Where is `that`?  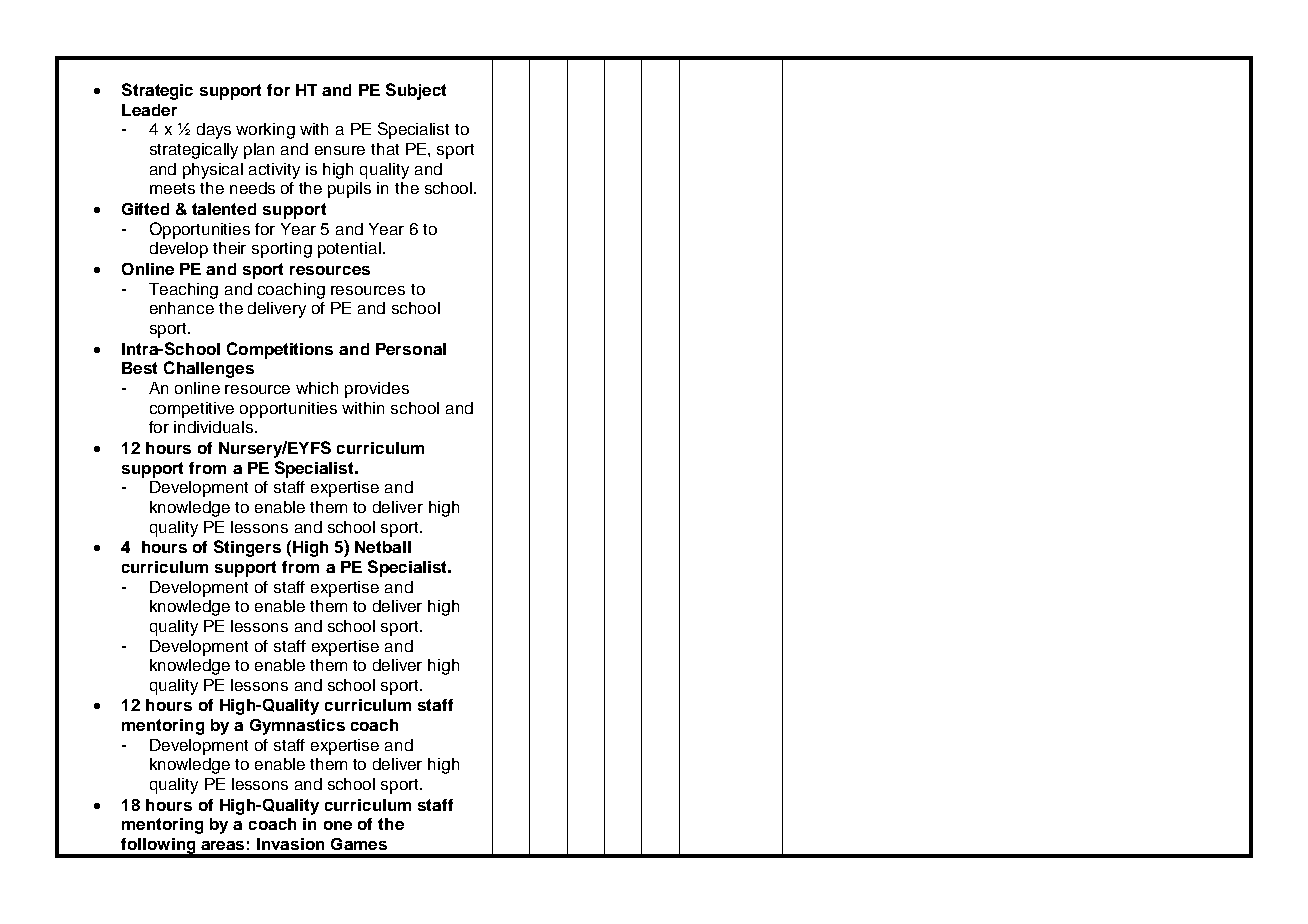
that is located at coordinates (385, 149).
